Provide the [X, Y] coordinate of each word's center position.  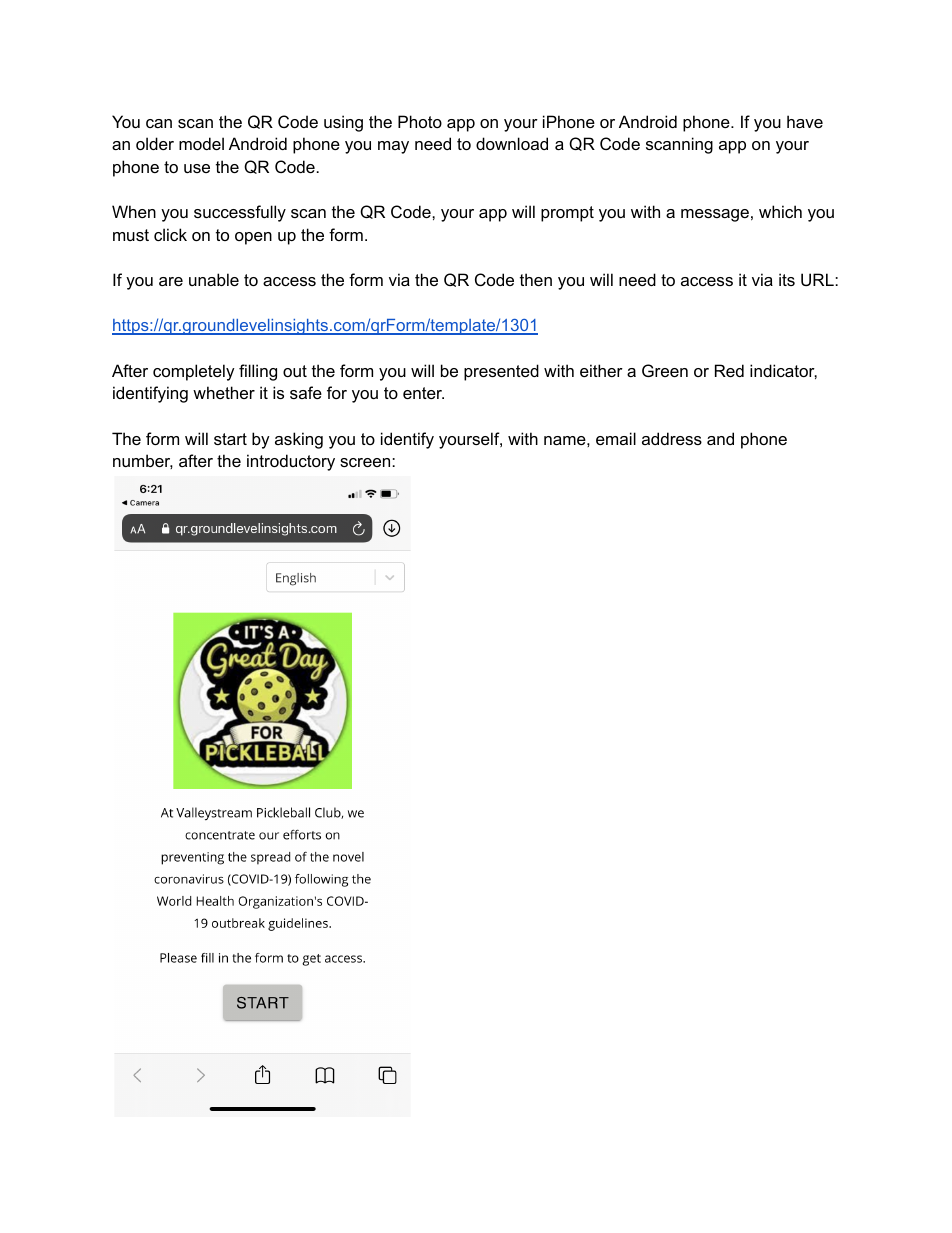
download [512, 143]
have [805, 121]
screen [366, 462]
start [230, 439]
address [672, 438]
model [201, 143]
